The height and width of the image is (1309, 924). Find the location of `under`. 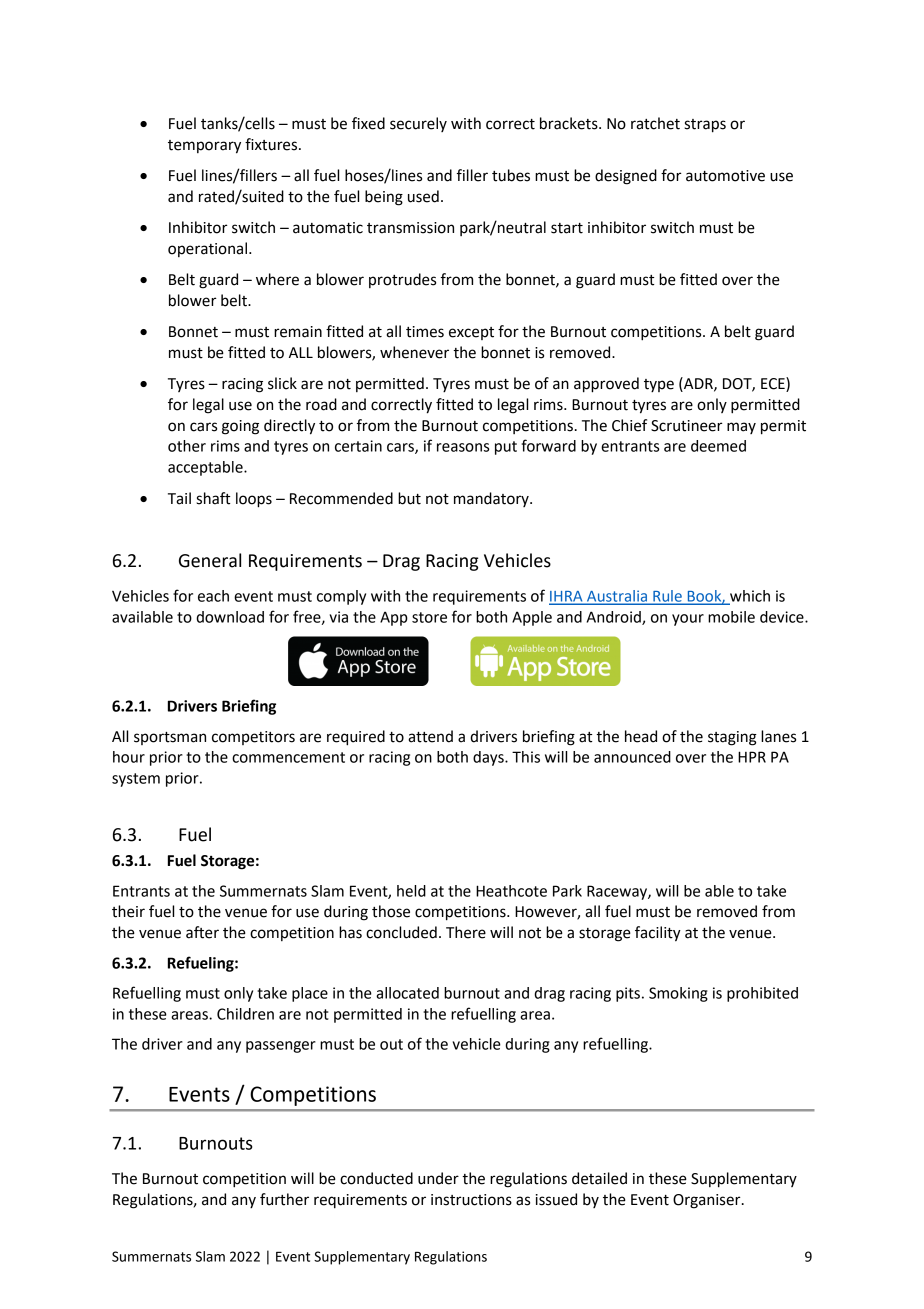

under is located at coordinates (438, 1178).
